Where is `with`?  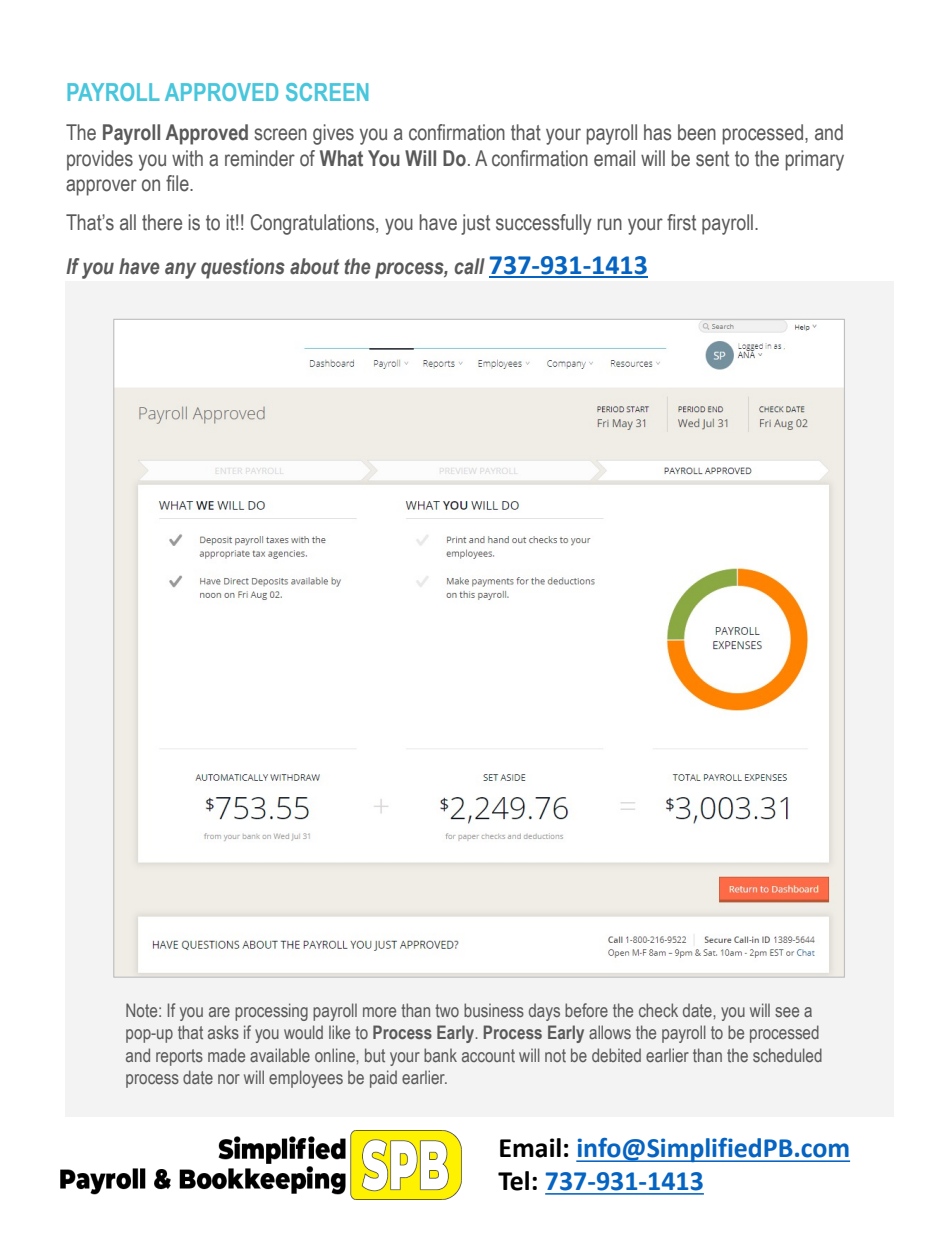 with is located at coordinates (187, 158).
